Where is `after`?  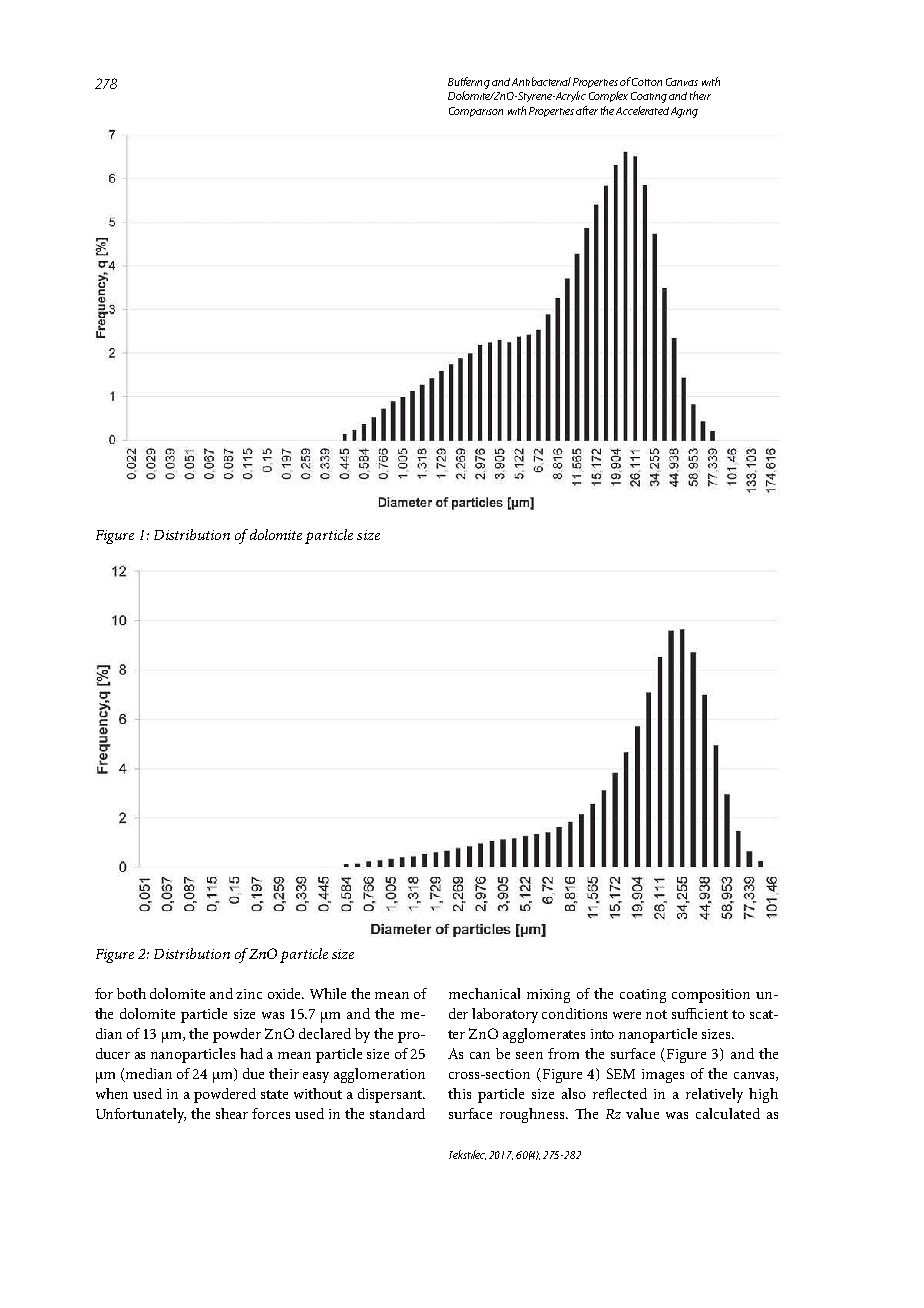
after is located at coordinates (587, 110).
